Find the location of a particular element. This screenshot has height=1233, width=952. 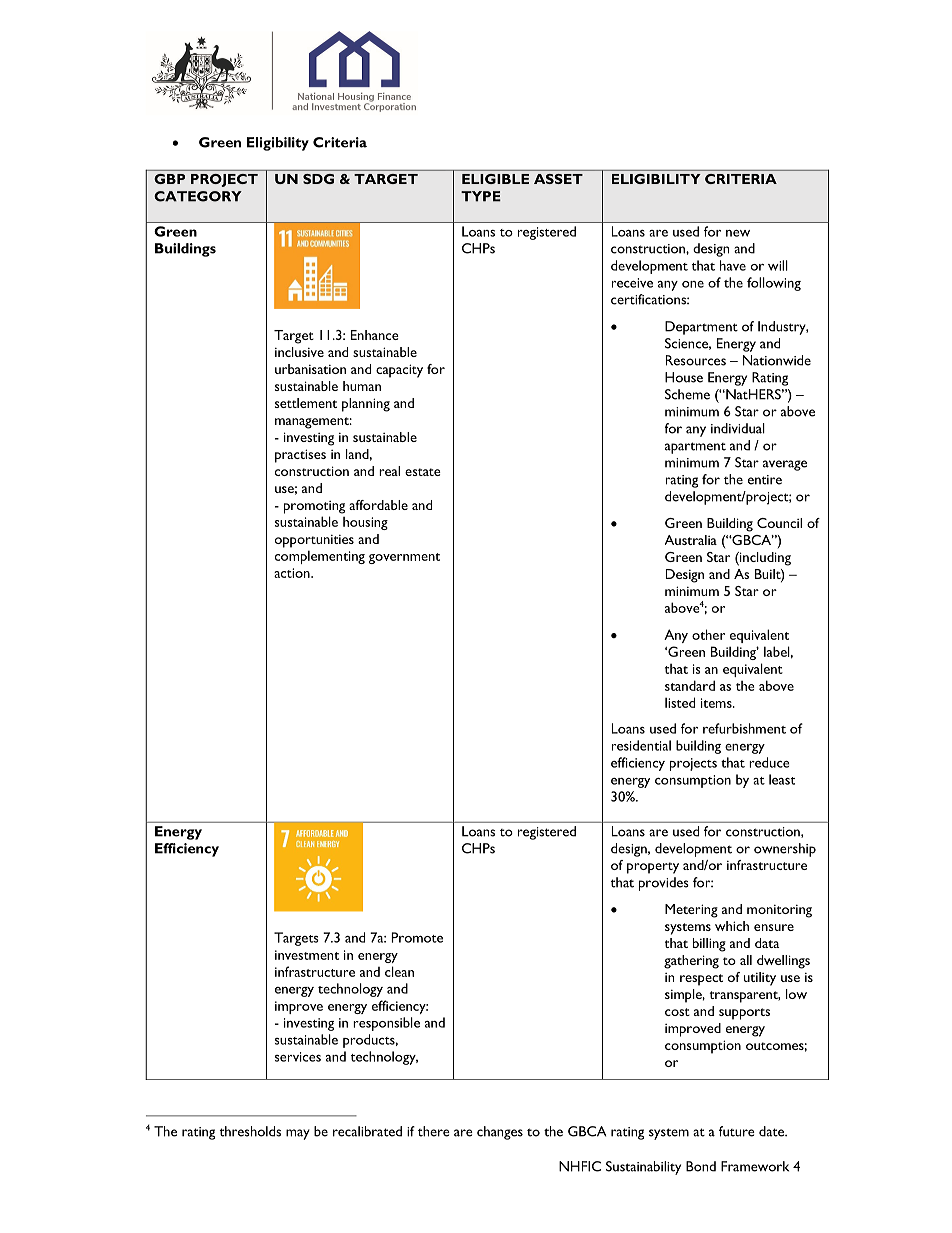

future is located at coordinates (737, 1131).
